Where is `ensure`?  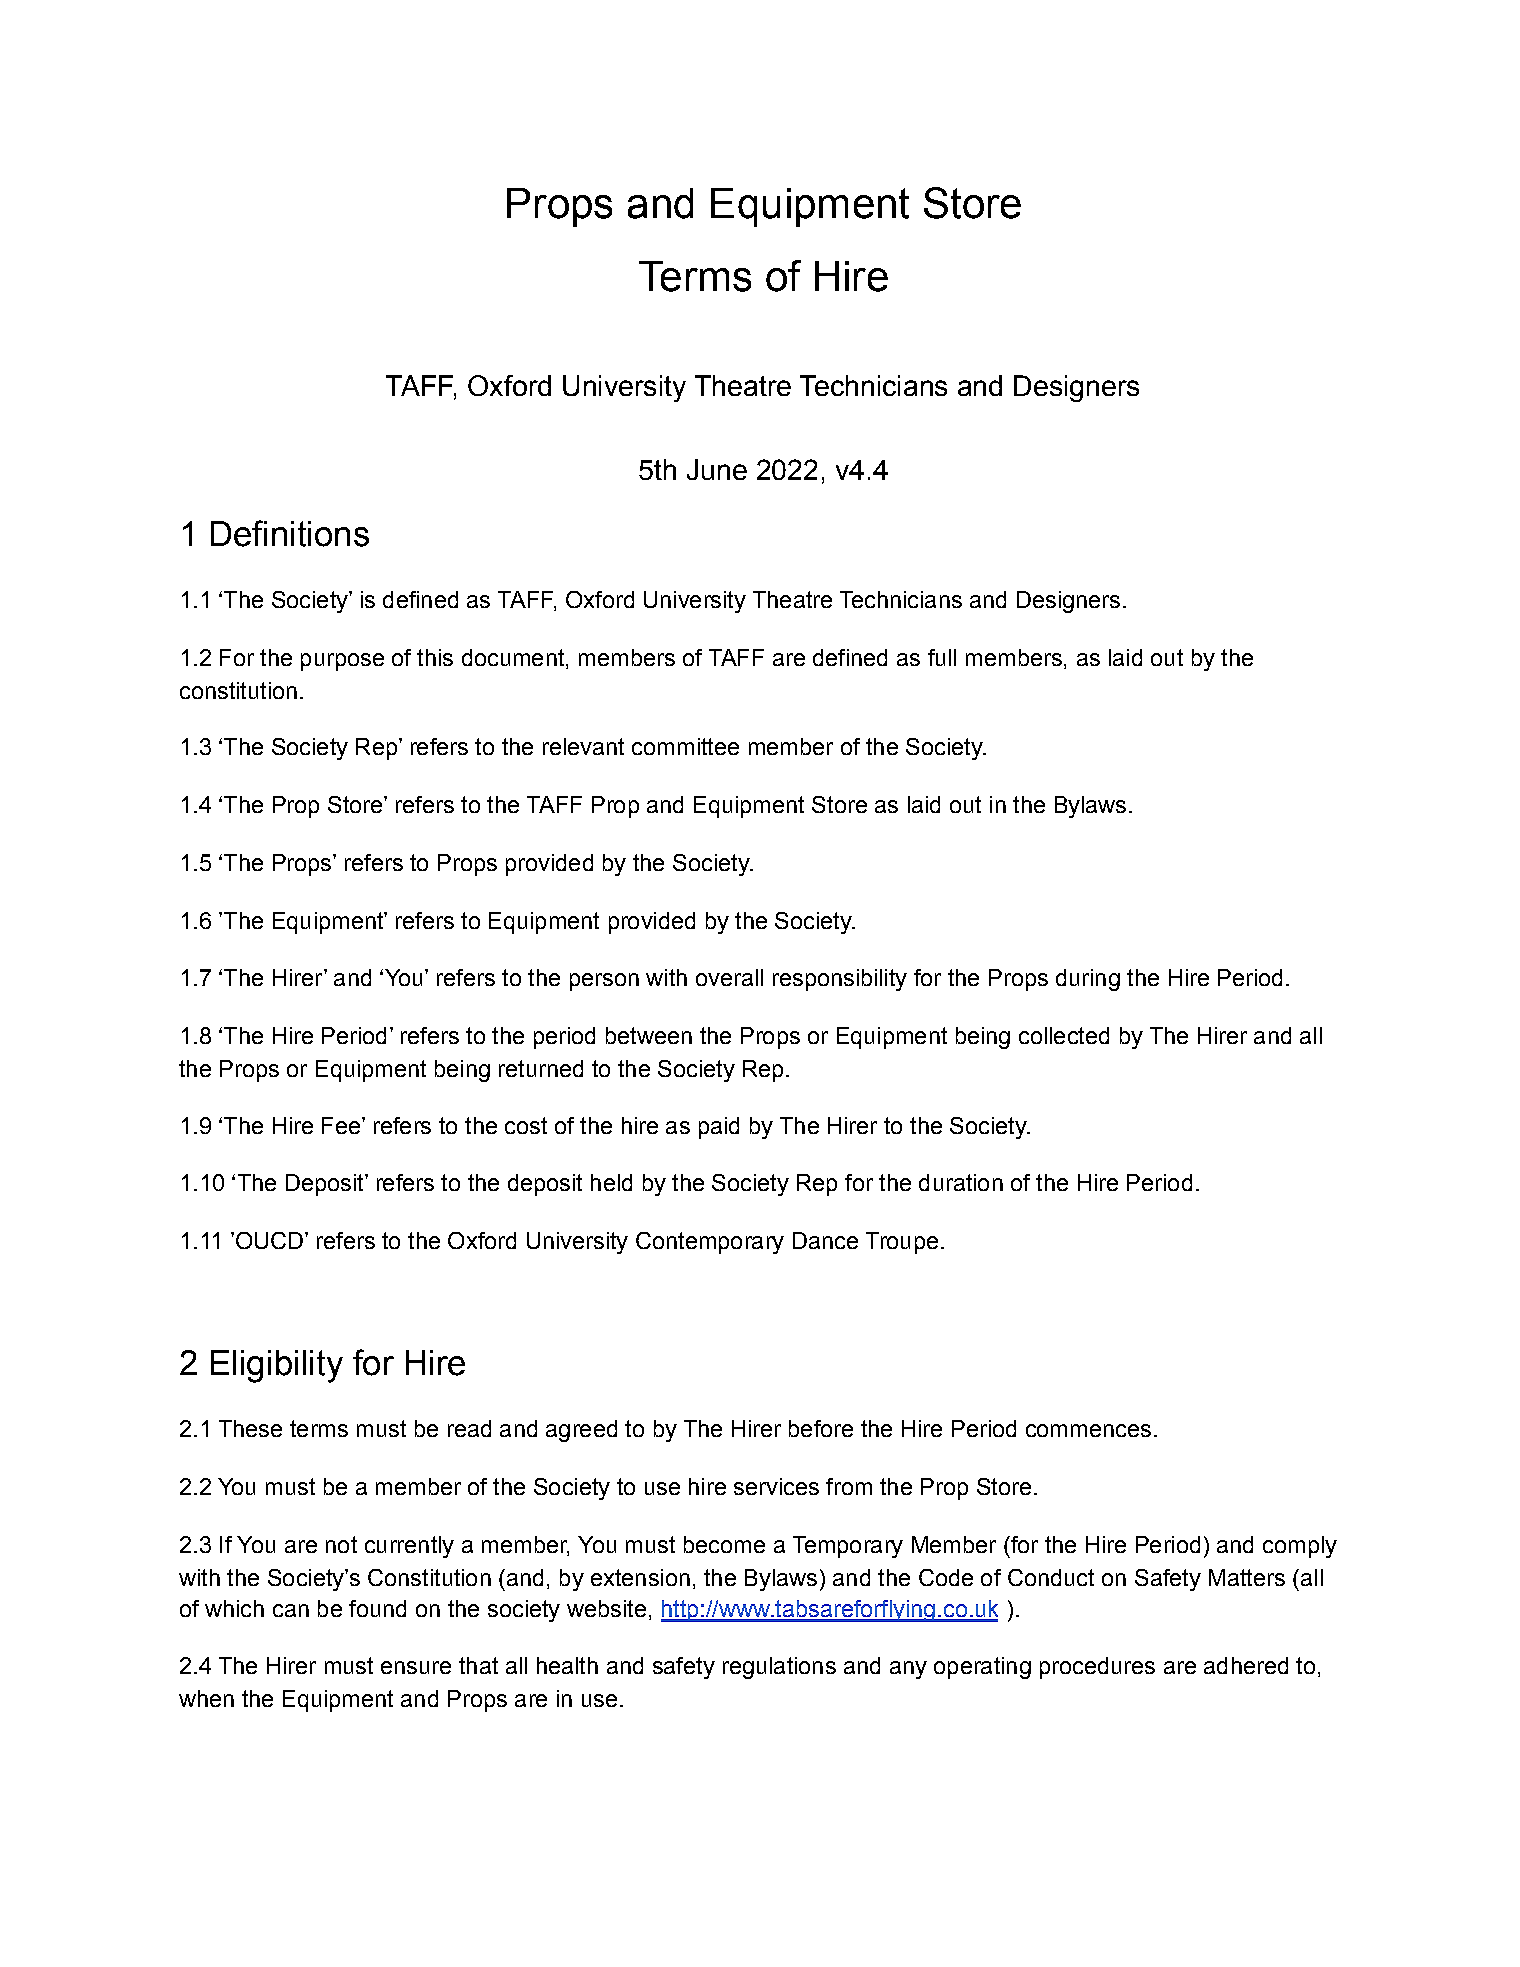
ensure is located at coordinates (416, 1667).
